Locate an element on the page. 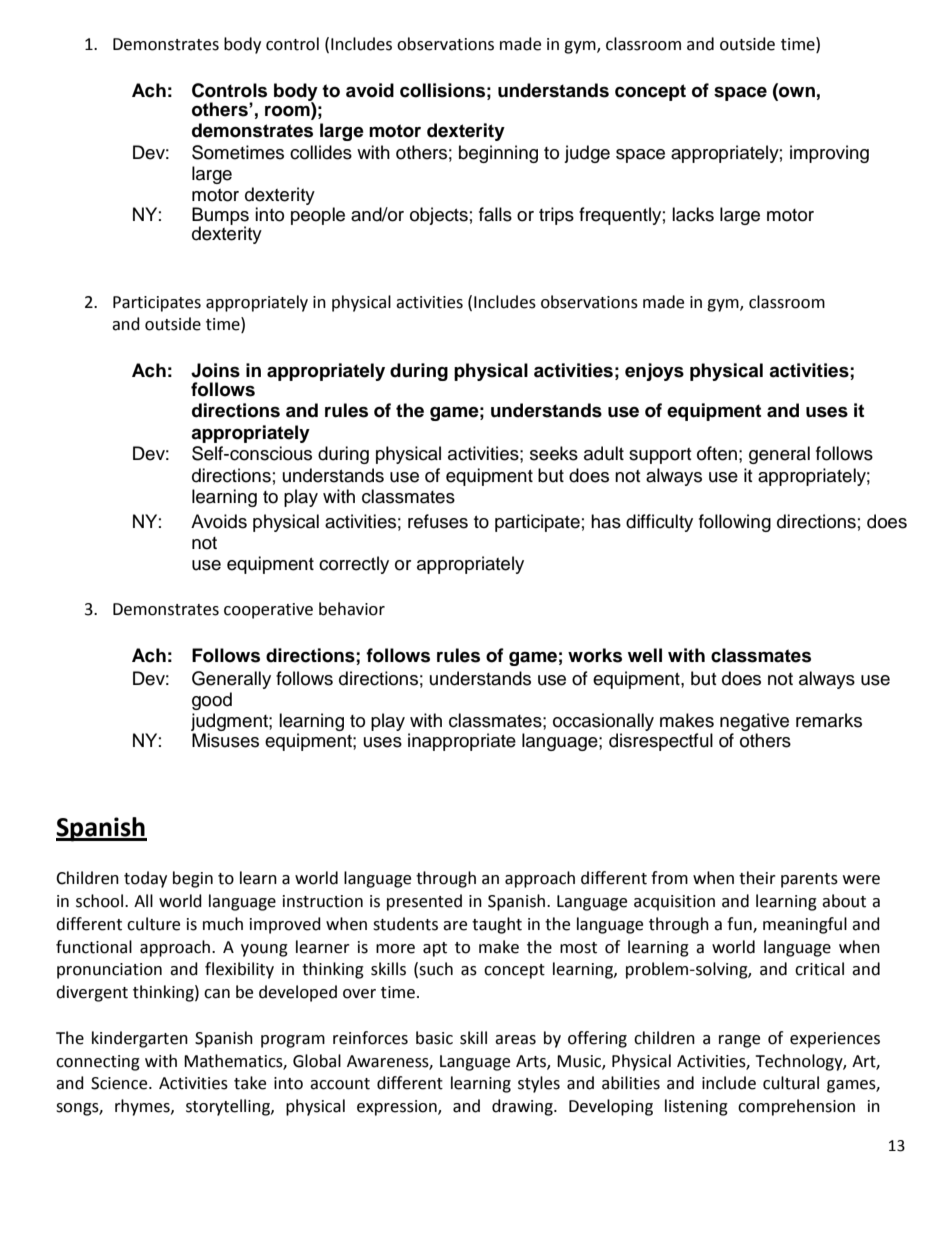  falls is located at coordinates (495, 214).
